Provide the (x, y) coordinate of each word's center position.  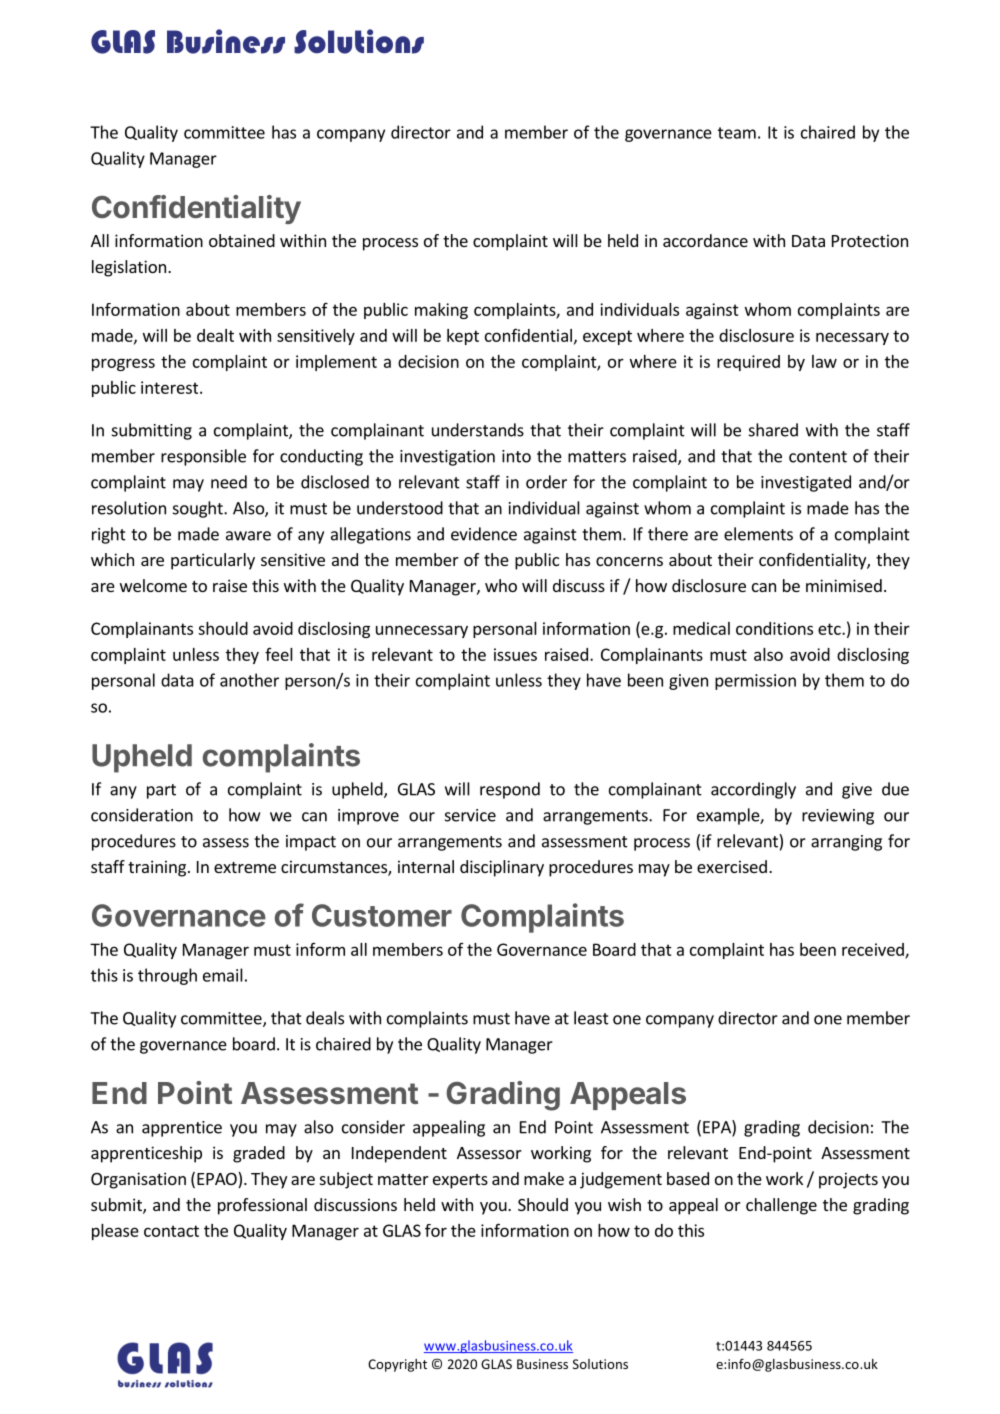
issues (515, 654)
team (737, 133)
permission (755, 682)
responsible (203, 457)
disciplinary (502, 868)
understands (478, 430)
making (441, 311)
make (544, 1178)
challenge (781, 1206)
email (223, 975)
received (874, 950)
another (249, 680)
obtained (242, 240)
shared (773, 430)
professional (262, 1206)
